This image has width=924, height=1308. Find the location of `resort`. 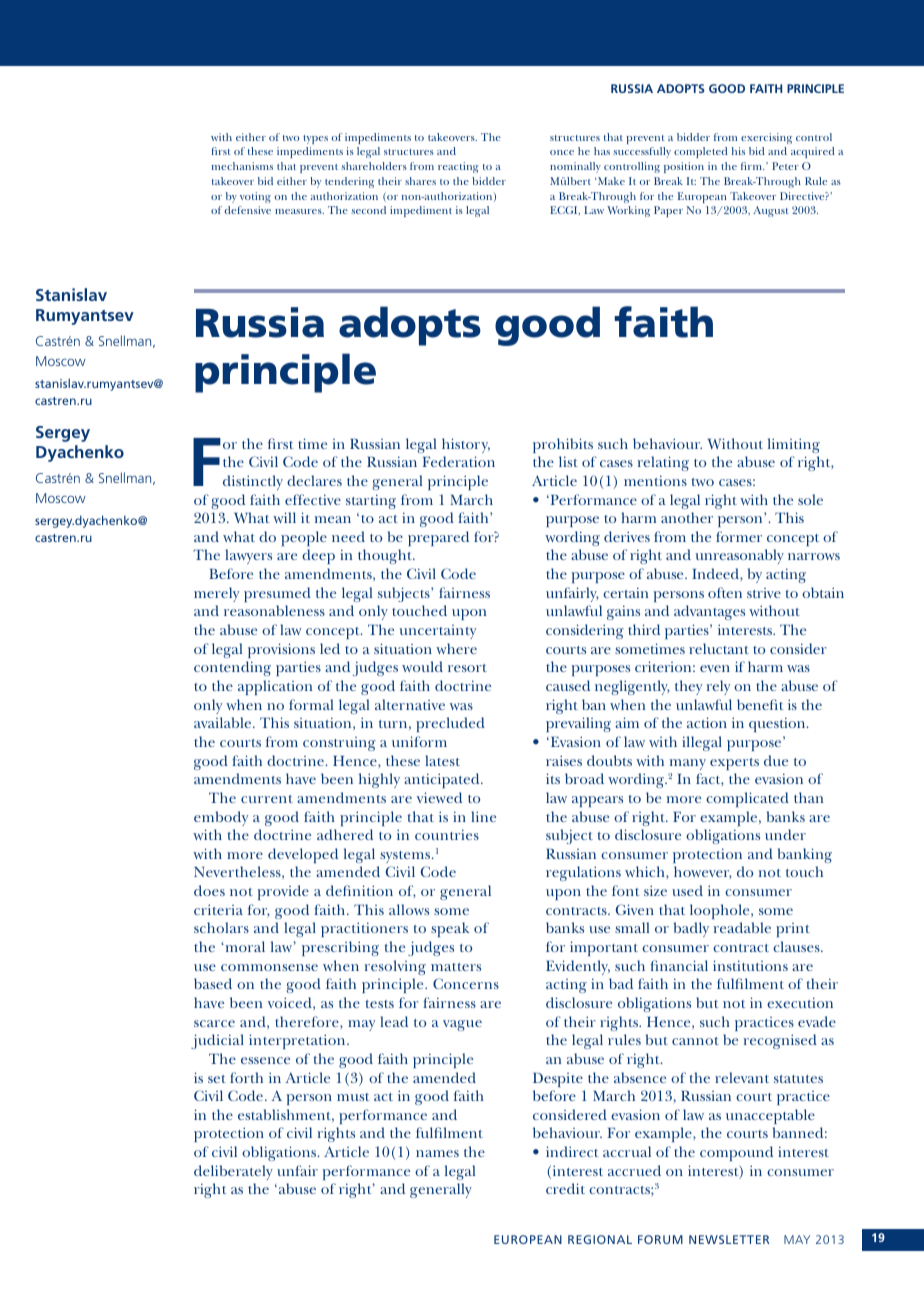

resort is located at coordinates (467, 668).
